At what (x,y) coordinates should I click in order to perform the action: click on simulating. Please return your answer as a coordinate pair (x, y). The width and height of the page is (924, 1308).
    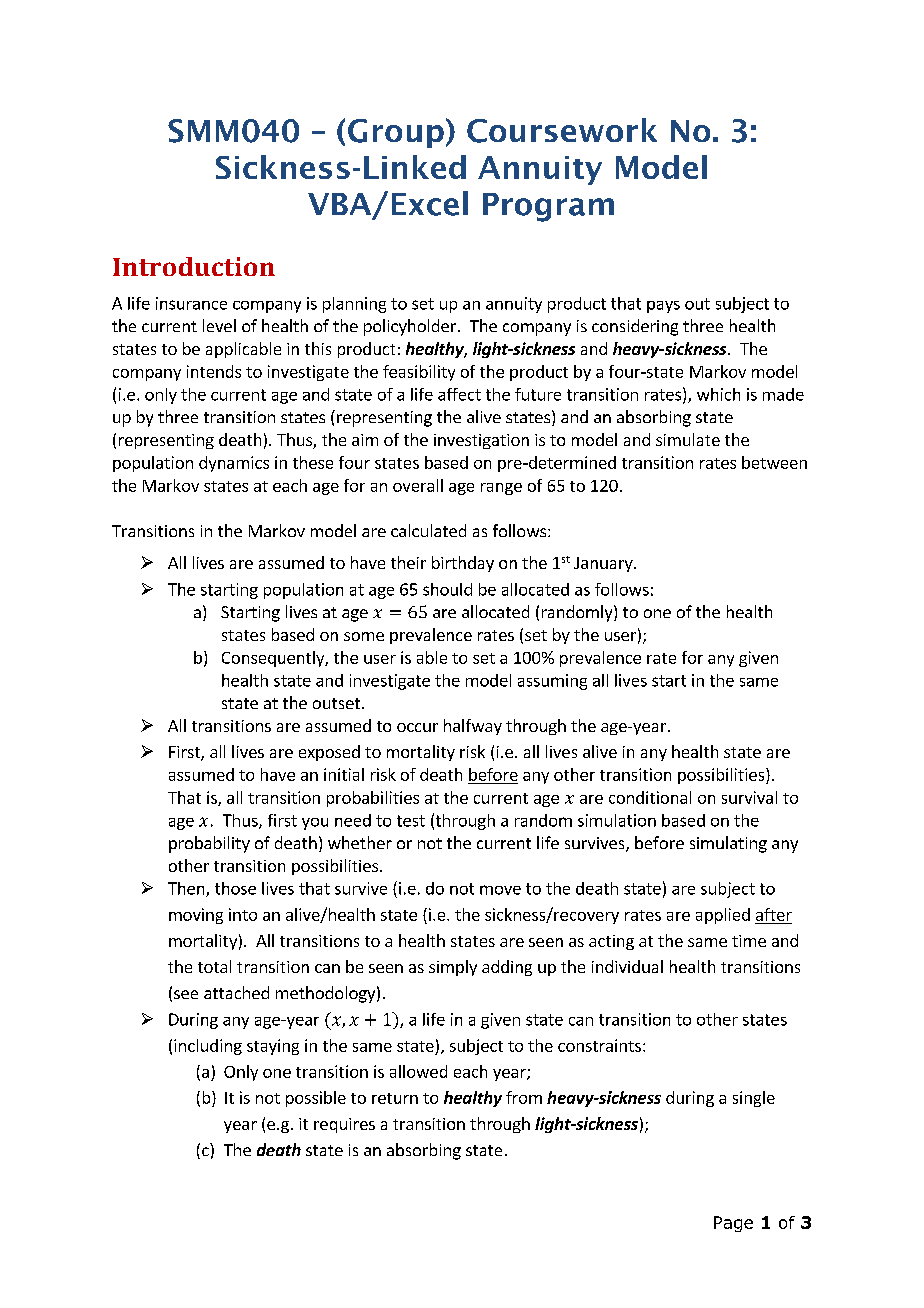
    Looking at the image, I should click on (728, 844).
